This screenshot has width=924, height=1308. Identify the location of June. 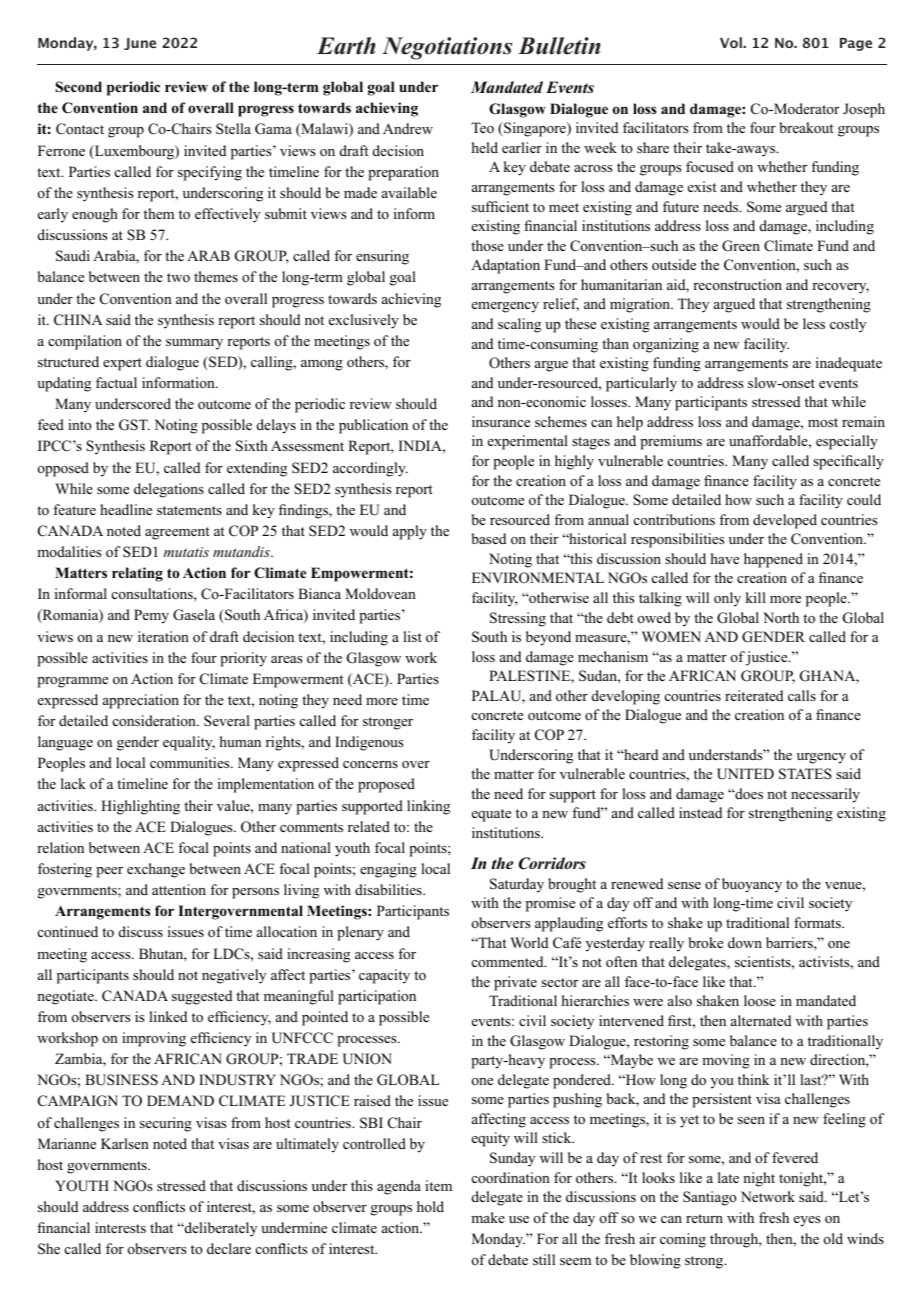
(140, 44).
